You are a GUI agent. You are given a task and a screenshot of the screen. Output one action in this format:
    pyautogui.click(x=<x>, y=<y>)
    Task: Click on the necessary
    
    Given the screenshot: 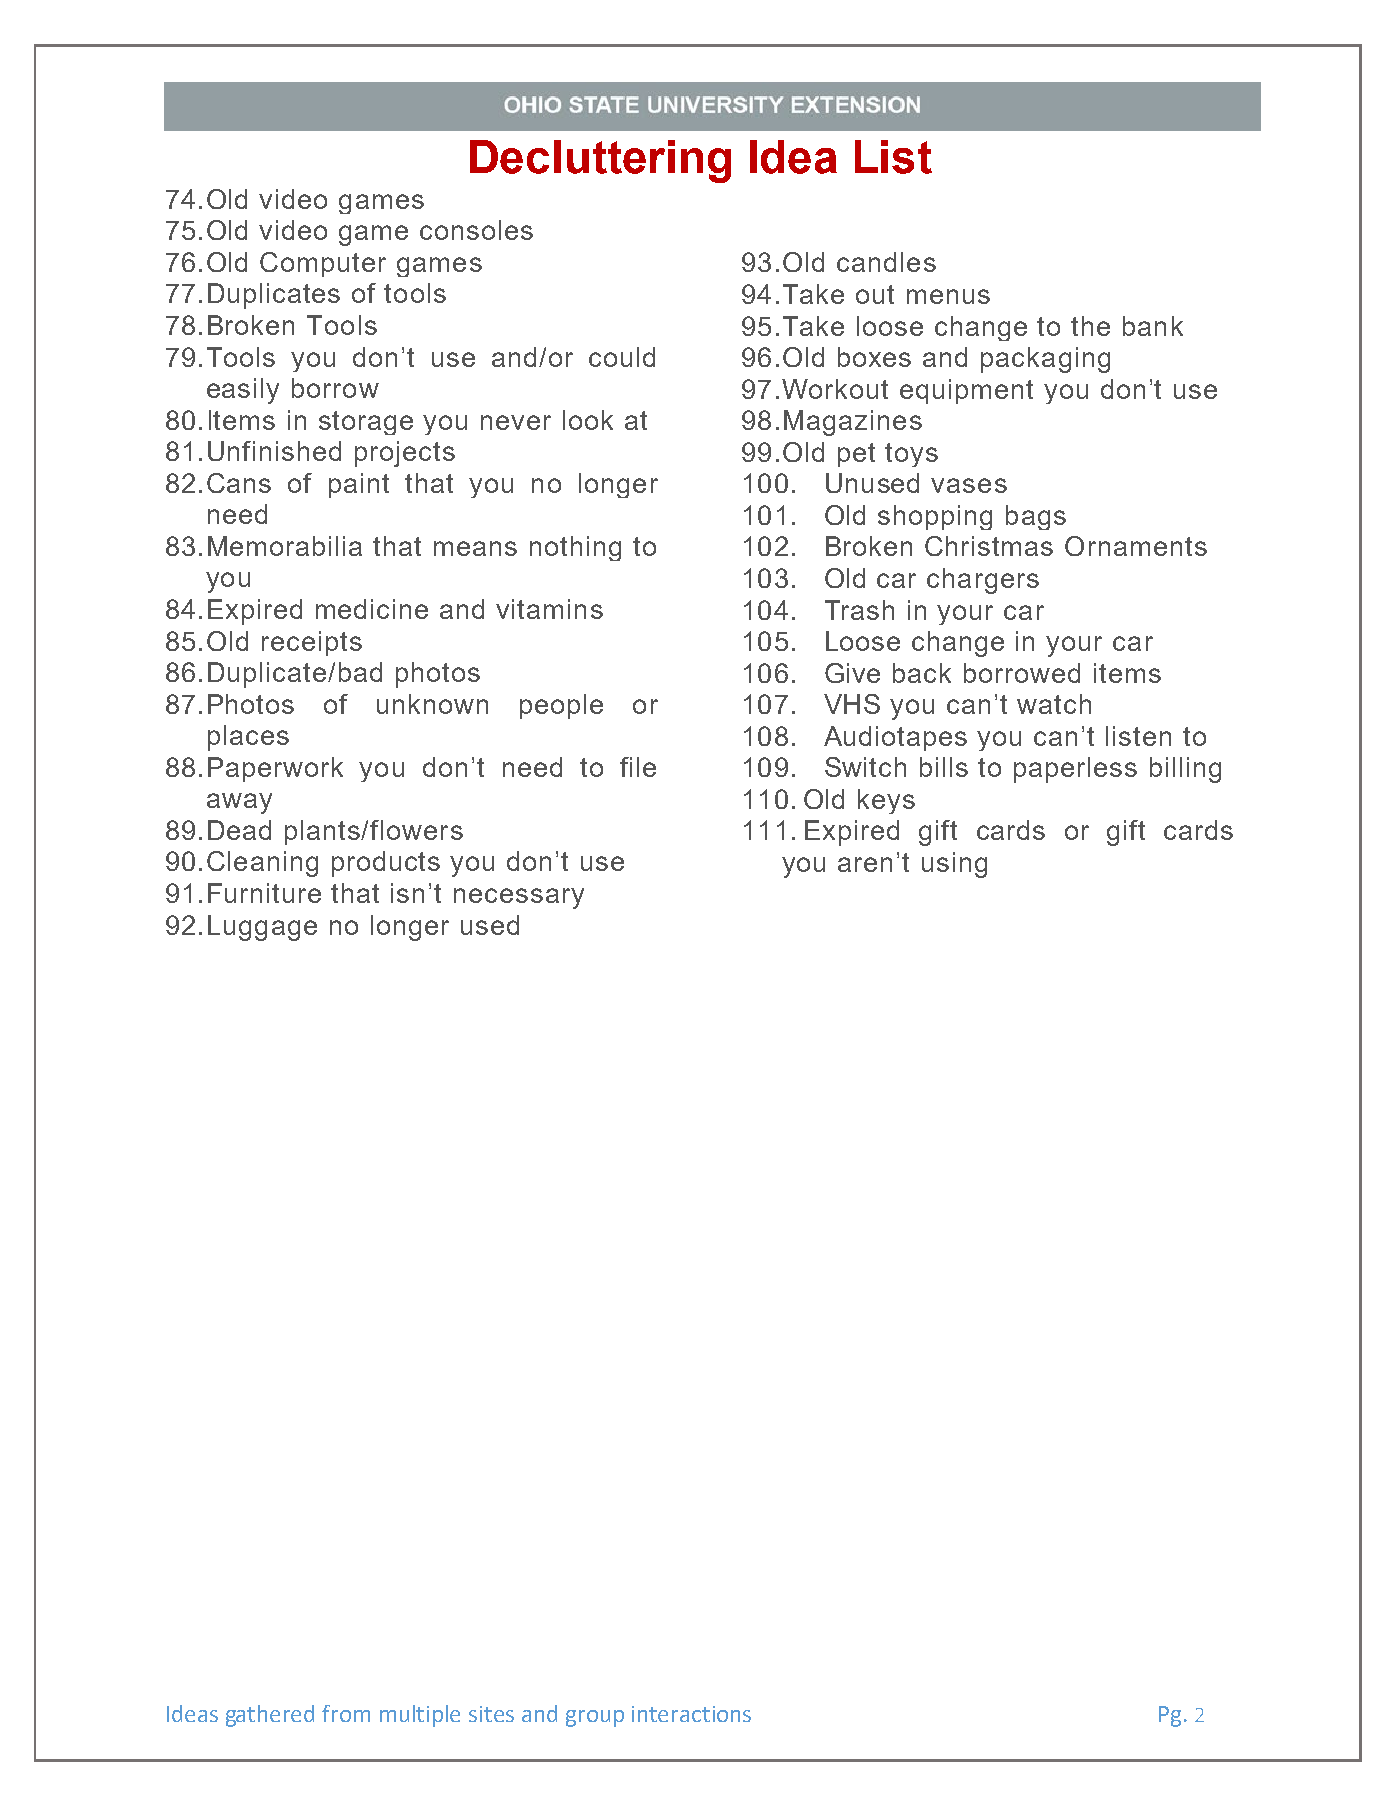 What is the action you would take?
    pyautogui.click(x=519, y=898)
